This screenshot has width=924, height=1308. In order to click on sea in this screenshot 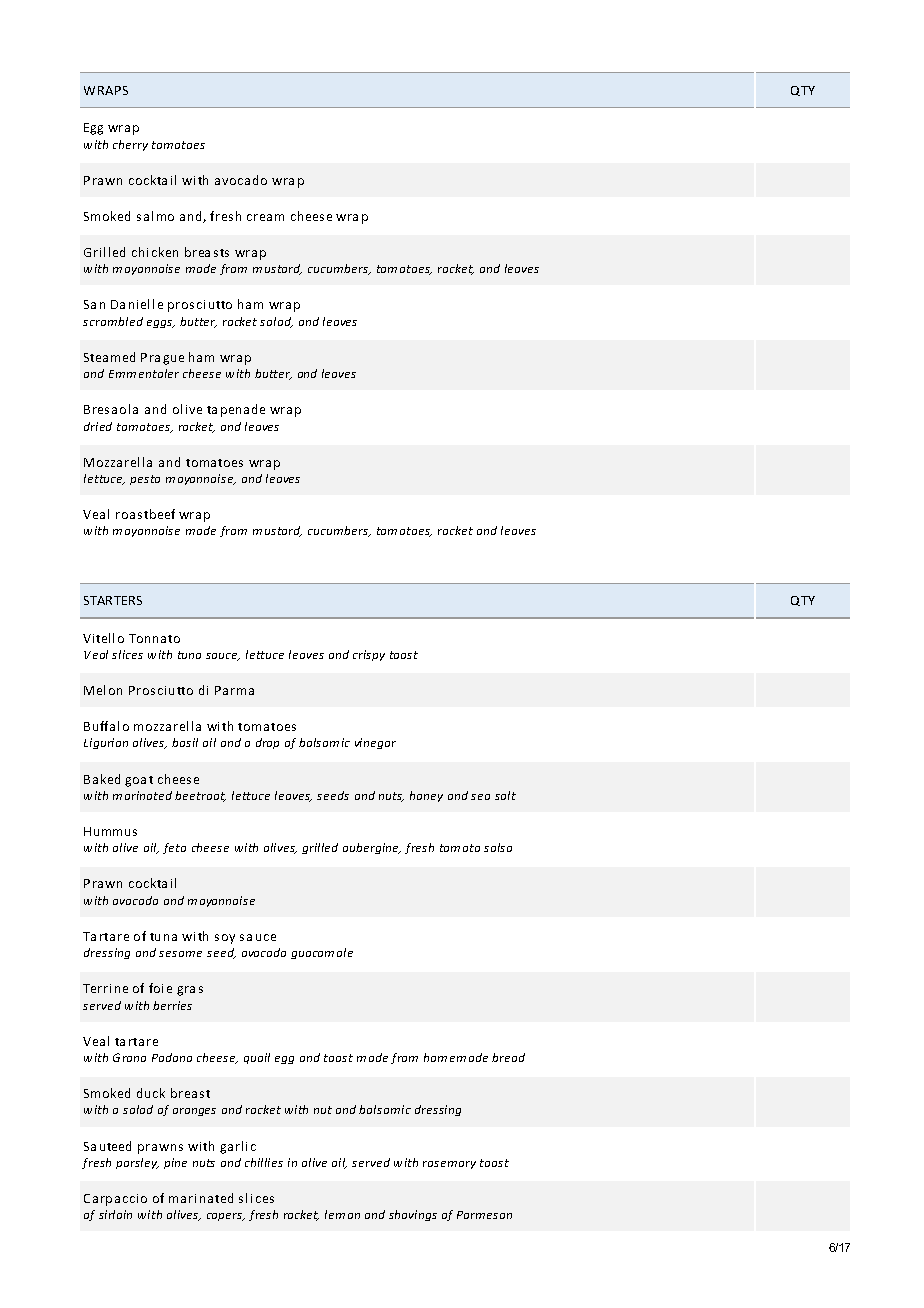, I will do `click(480, 797)`.
